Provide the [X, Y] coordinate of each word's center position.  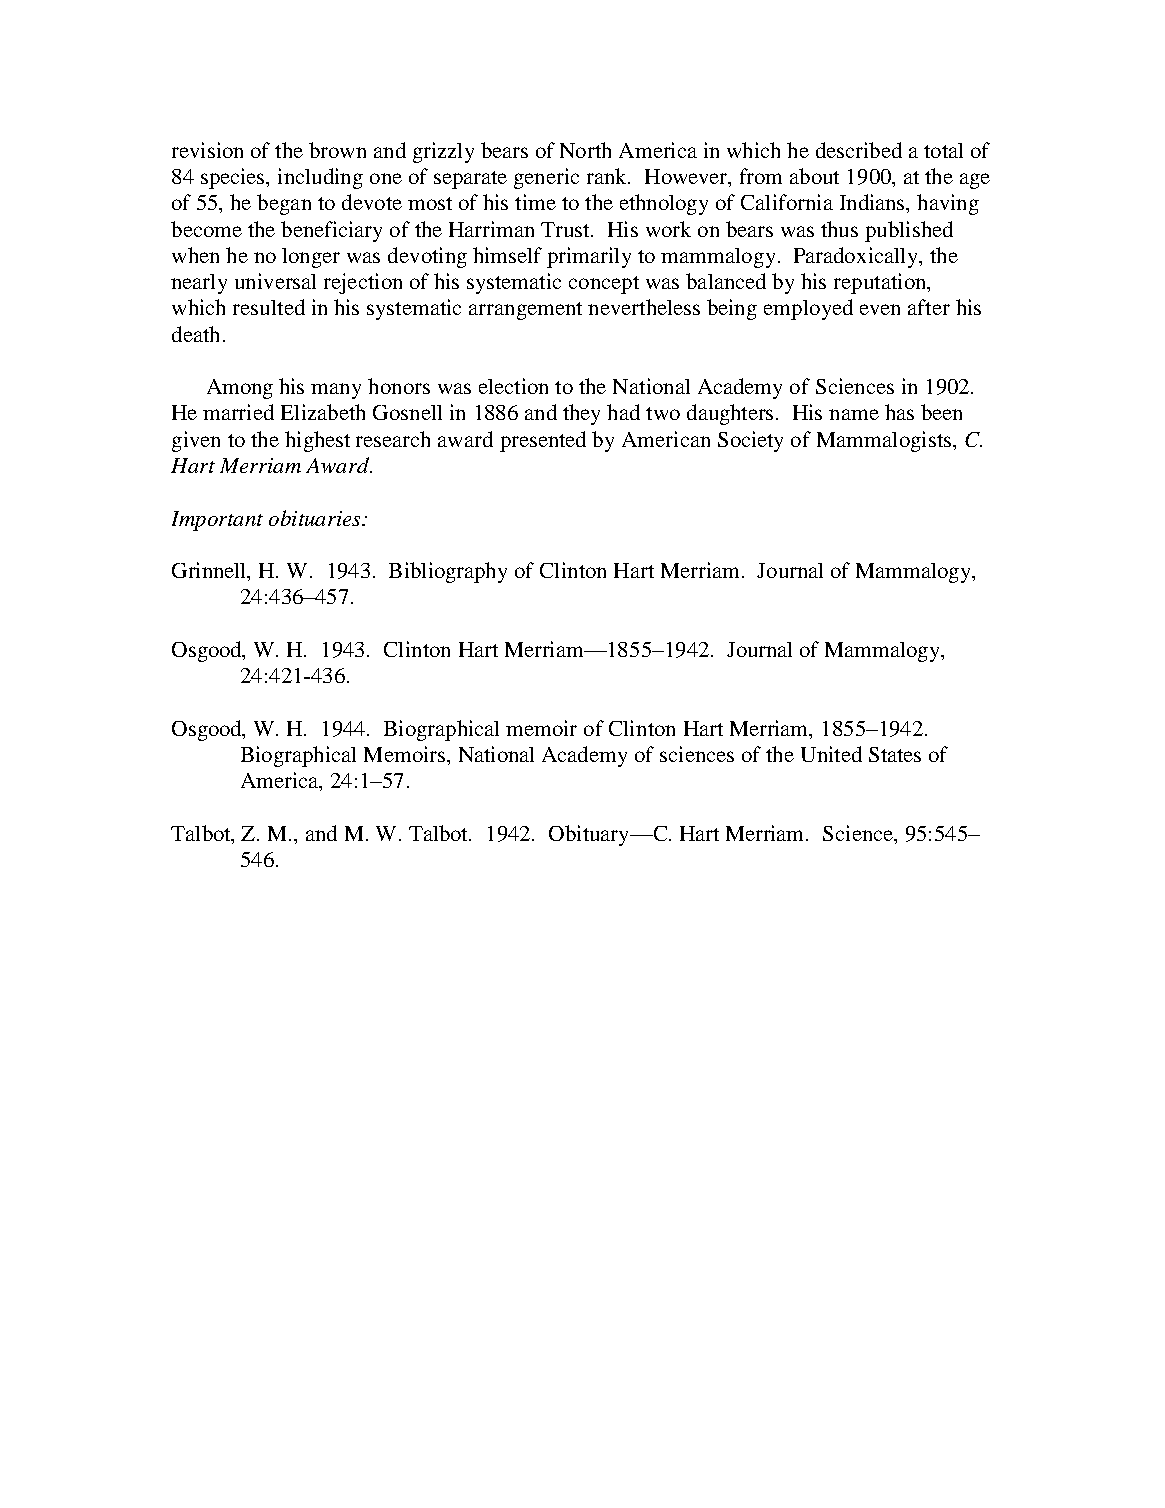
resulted [269, 307]
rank [608, 176]
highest [317, 441]
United [831, 754]
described [859, 150]
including [320, 178]
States [895, 754]
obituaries [316, 518]
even [880, 309]
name [854, 414]
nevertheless [644, 307]
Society [750, 441]
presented [543, 441]
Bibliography [448, 572]
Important [217, 521]
